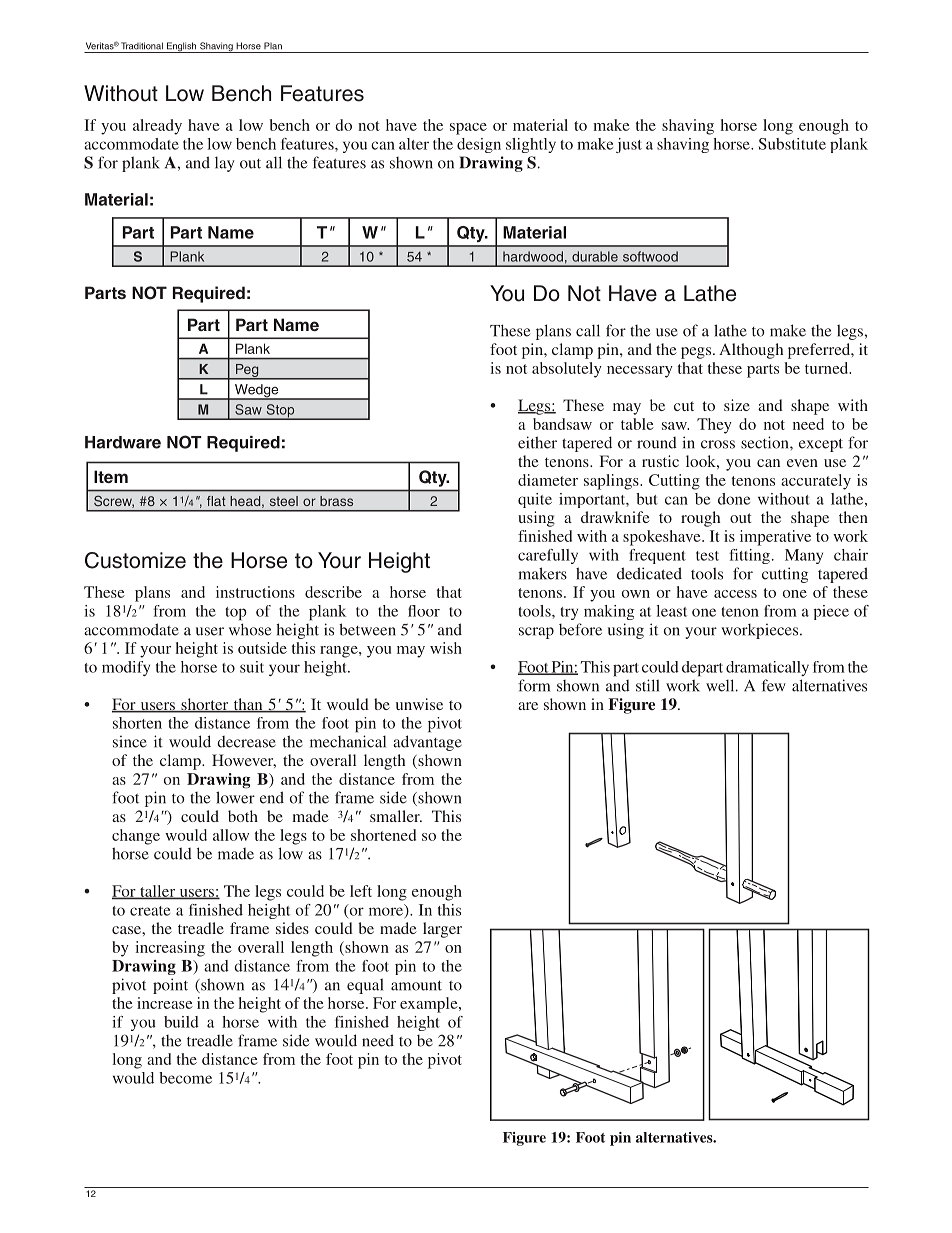 The width and height of the screenshot is (952, 1233). I want to click on carefully, so click(548, 556).
